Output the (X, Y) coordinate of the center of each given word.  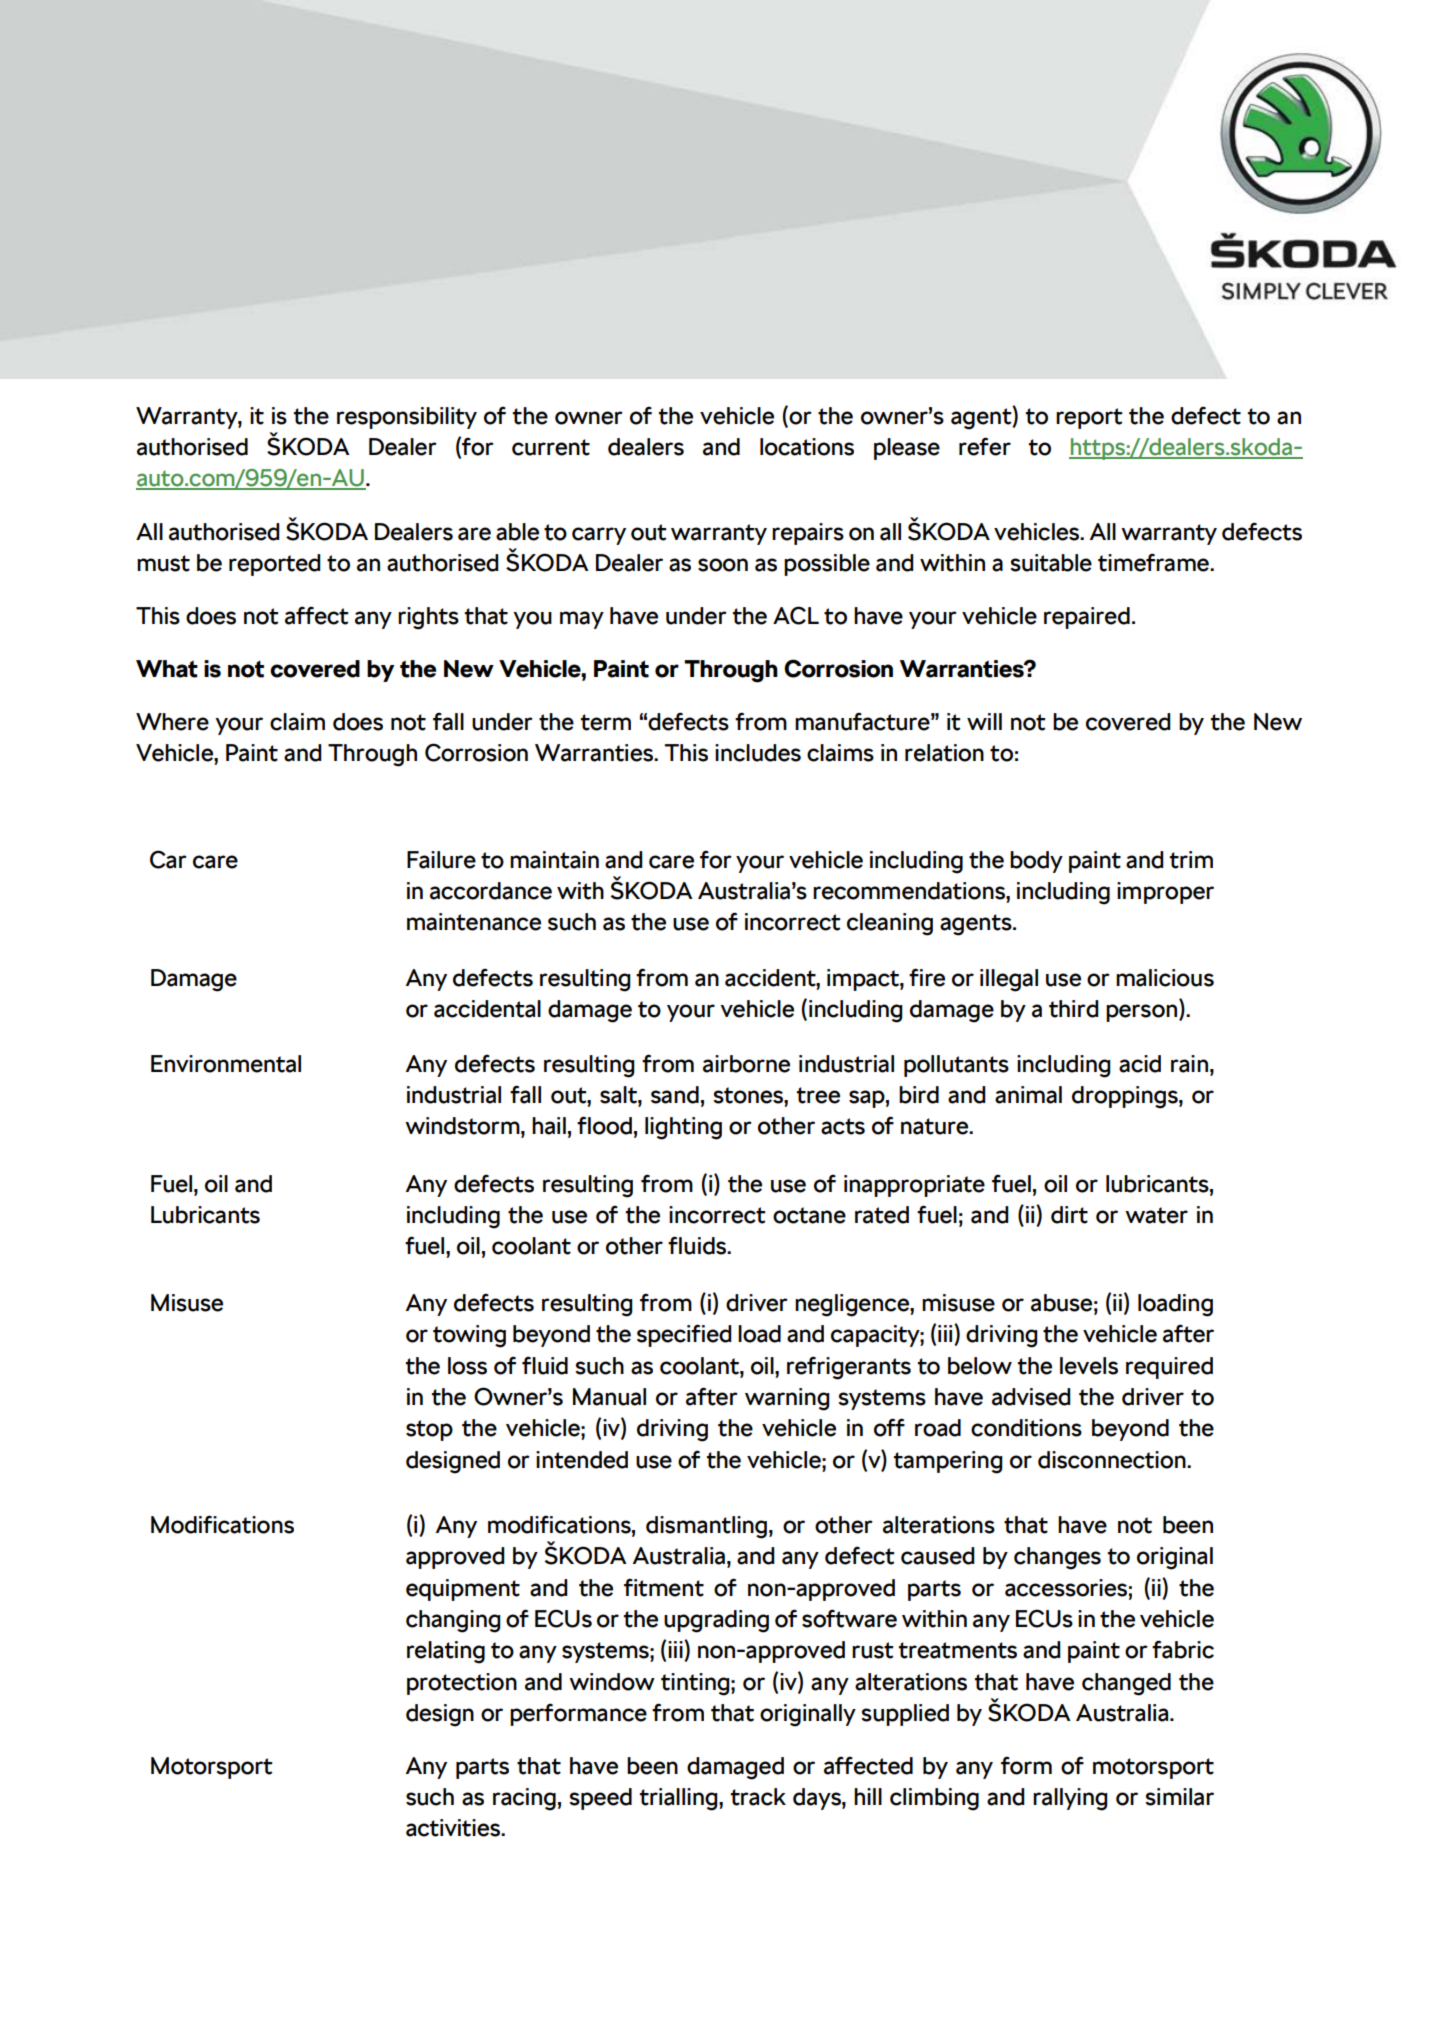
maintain (554, 860)
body (1036, 862)
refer (985, 446)
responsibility (407, 418)
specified (684, 1335)
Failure (441, 860)
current (551, 447)
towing (469, 1336)
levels (1089, 1366)
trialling (680, 1799)
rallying (1070, 1799)
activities (454, 1828)
